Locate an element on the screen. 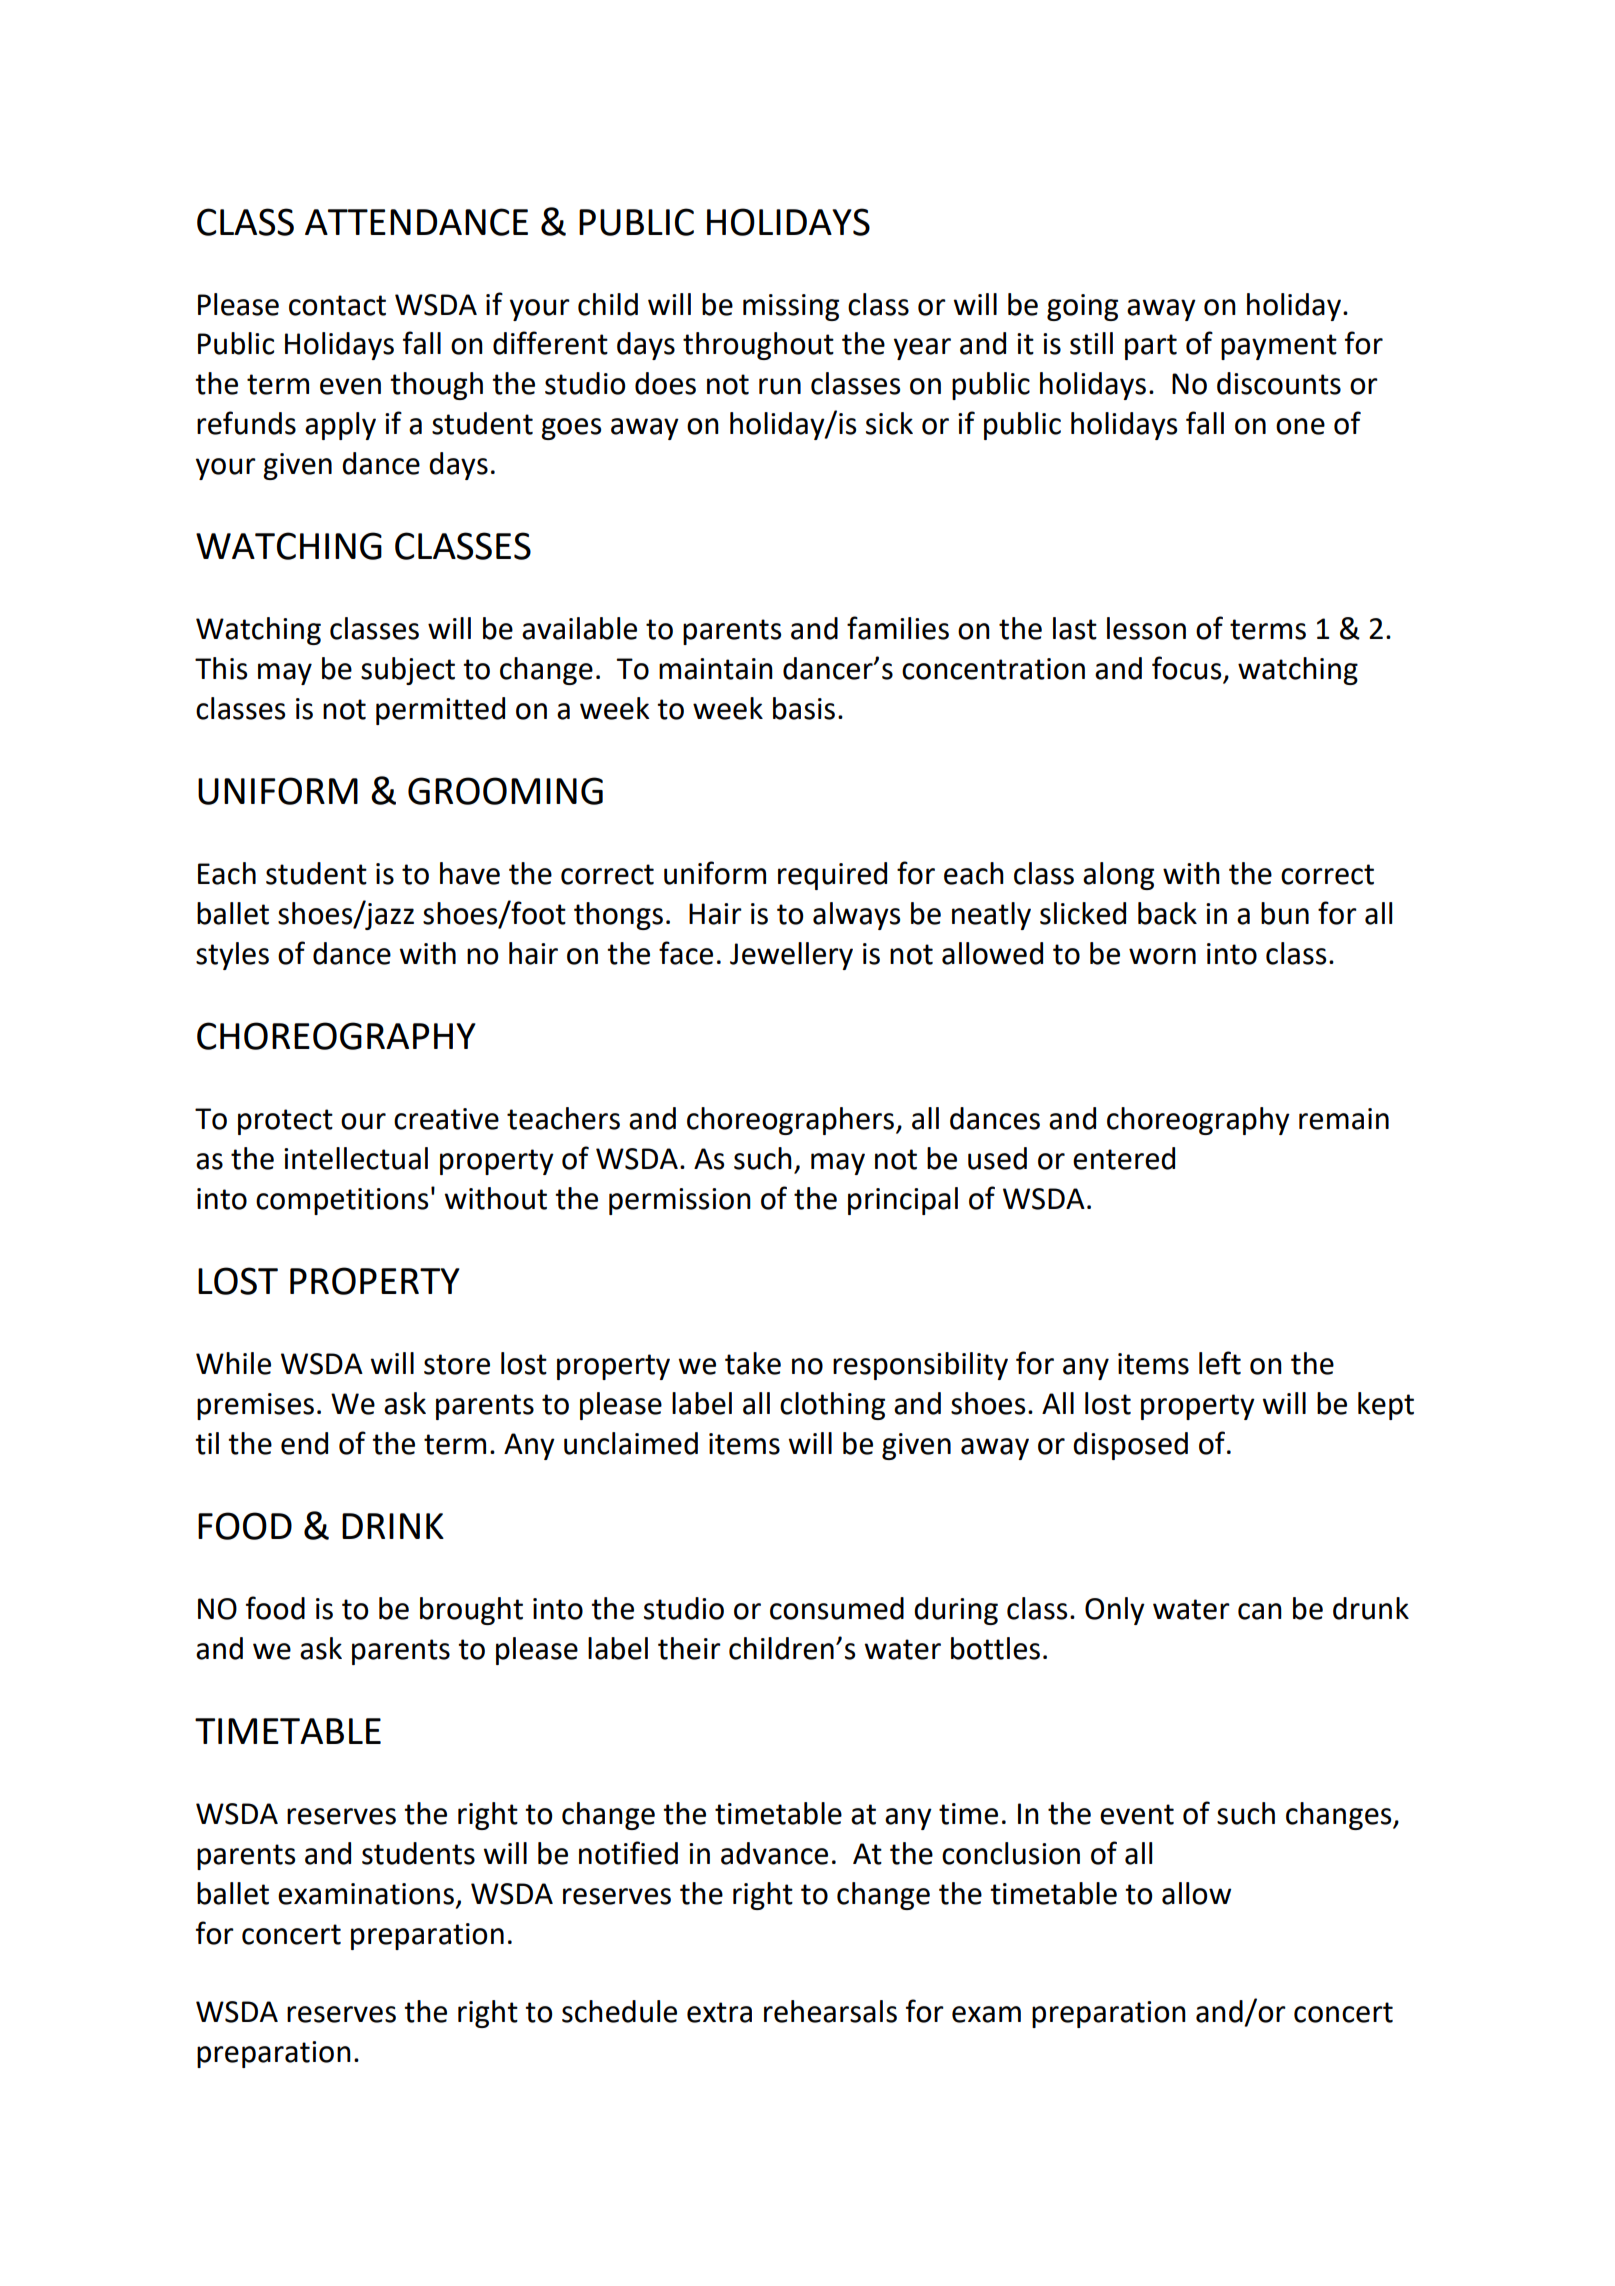  rehearsals is located at coordinates (830, 2011).
